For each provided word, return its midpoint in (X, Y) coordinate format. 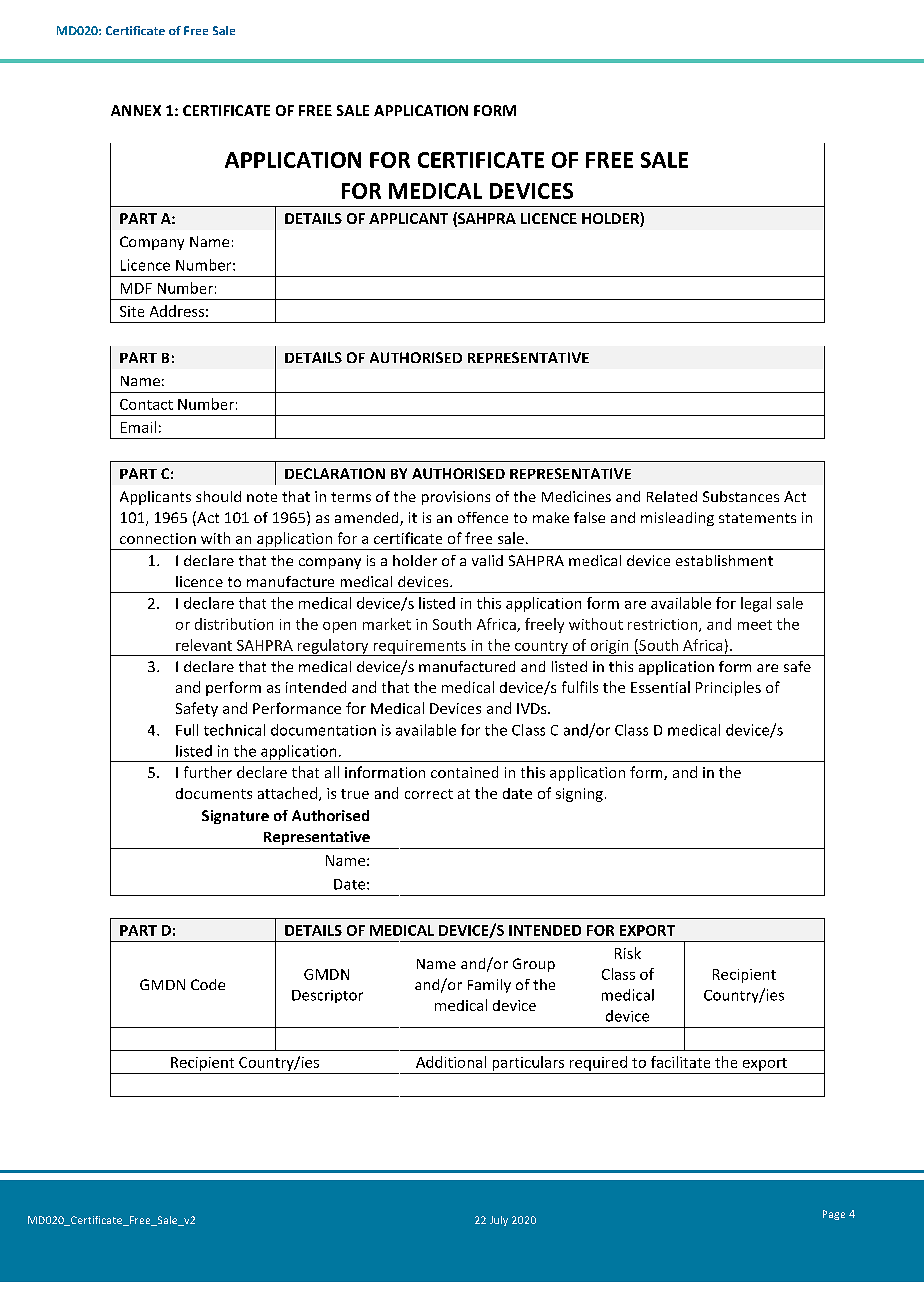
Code (208, 984)
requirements (419, 648)
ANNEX (136, 110)
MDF (136, 288)
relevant (204, 645)
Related (672, 496)
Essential (660, 687)
